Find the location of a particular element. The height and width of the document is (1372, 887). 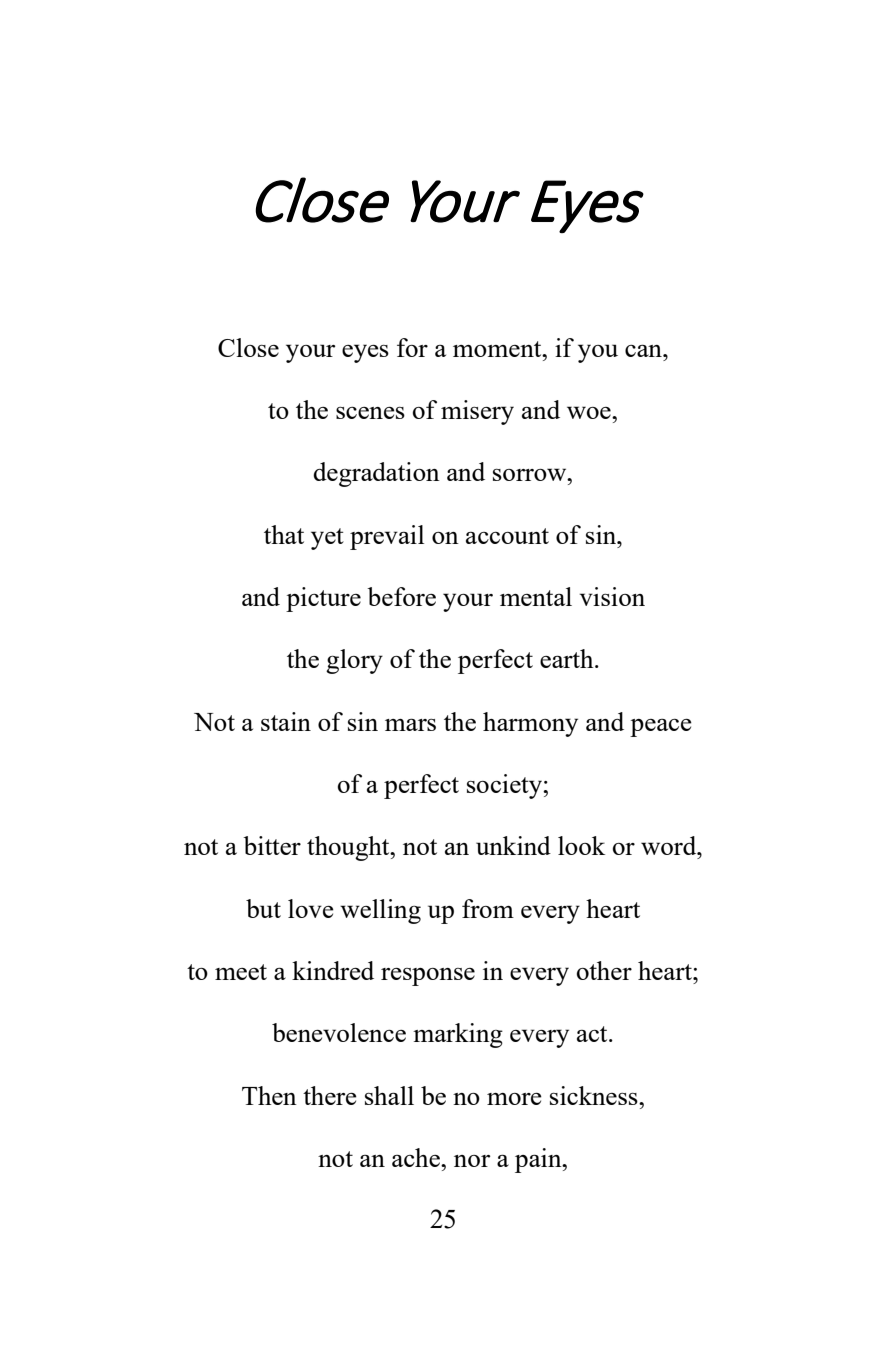

vision is located at coordinates (612, 596).
